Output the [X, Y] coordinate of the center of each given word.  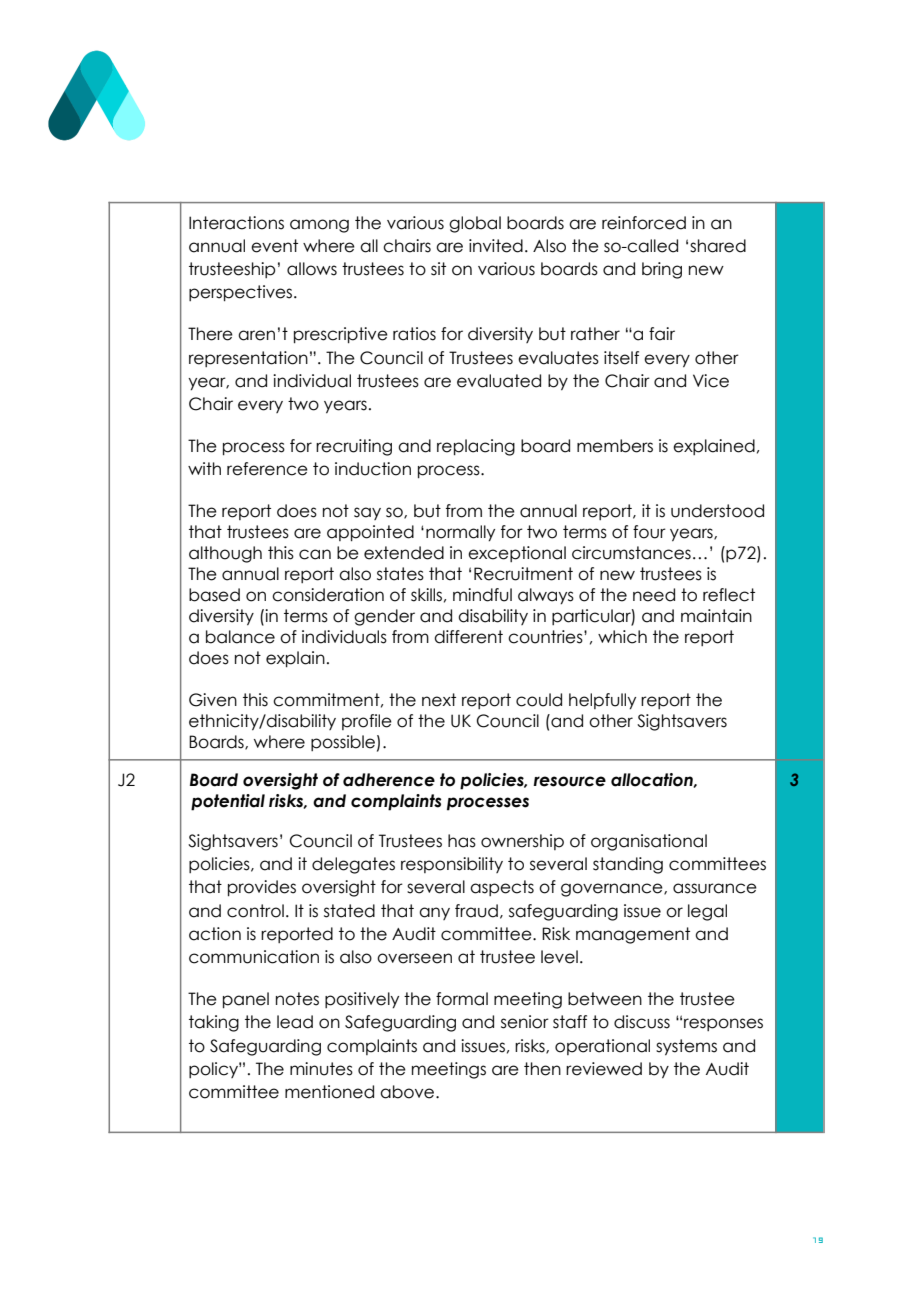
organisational [649, 842]
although [225, 554]
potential [228, 802]
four [649, 532]
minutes [321, 1069]
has [462, 841]
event [274, 246]
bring [662, 270]
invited [496, 246]
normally [460, 533]
